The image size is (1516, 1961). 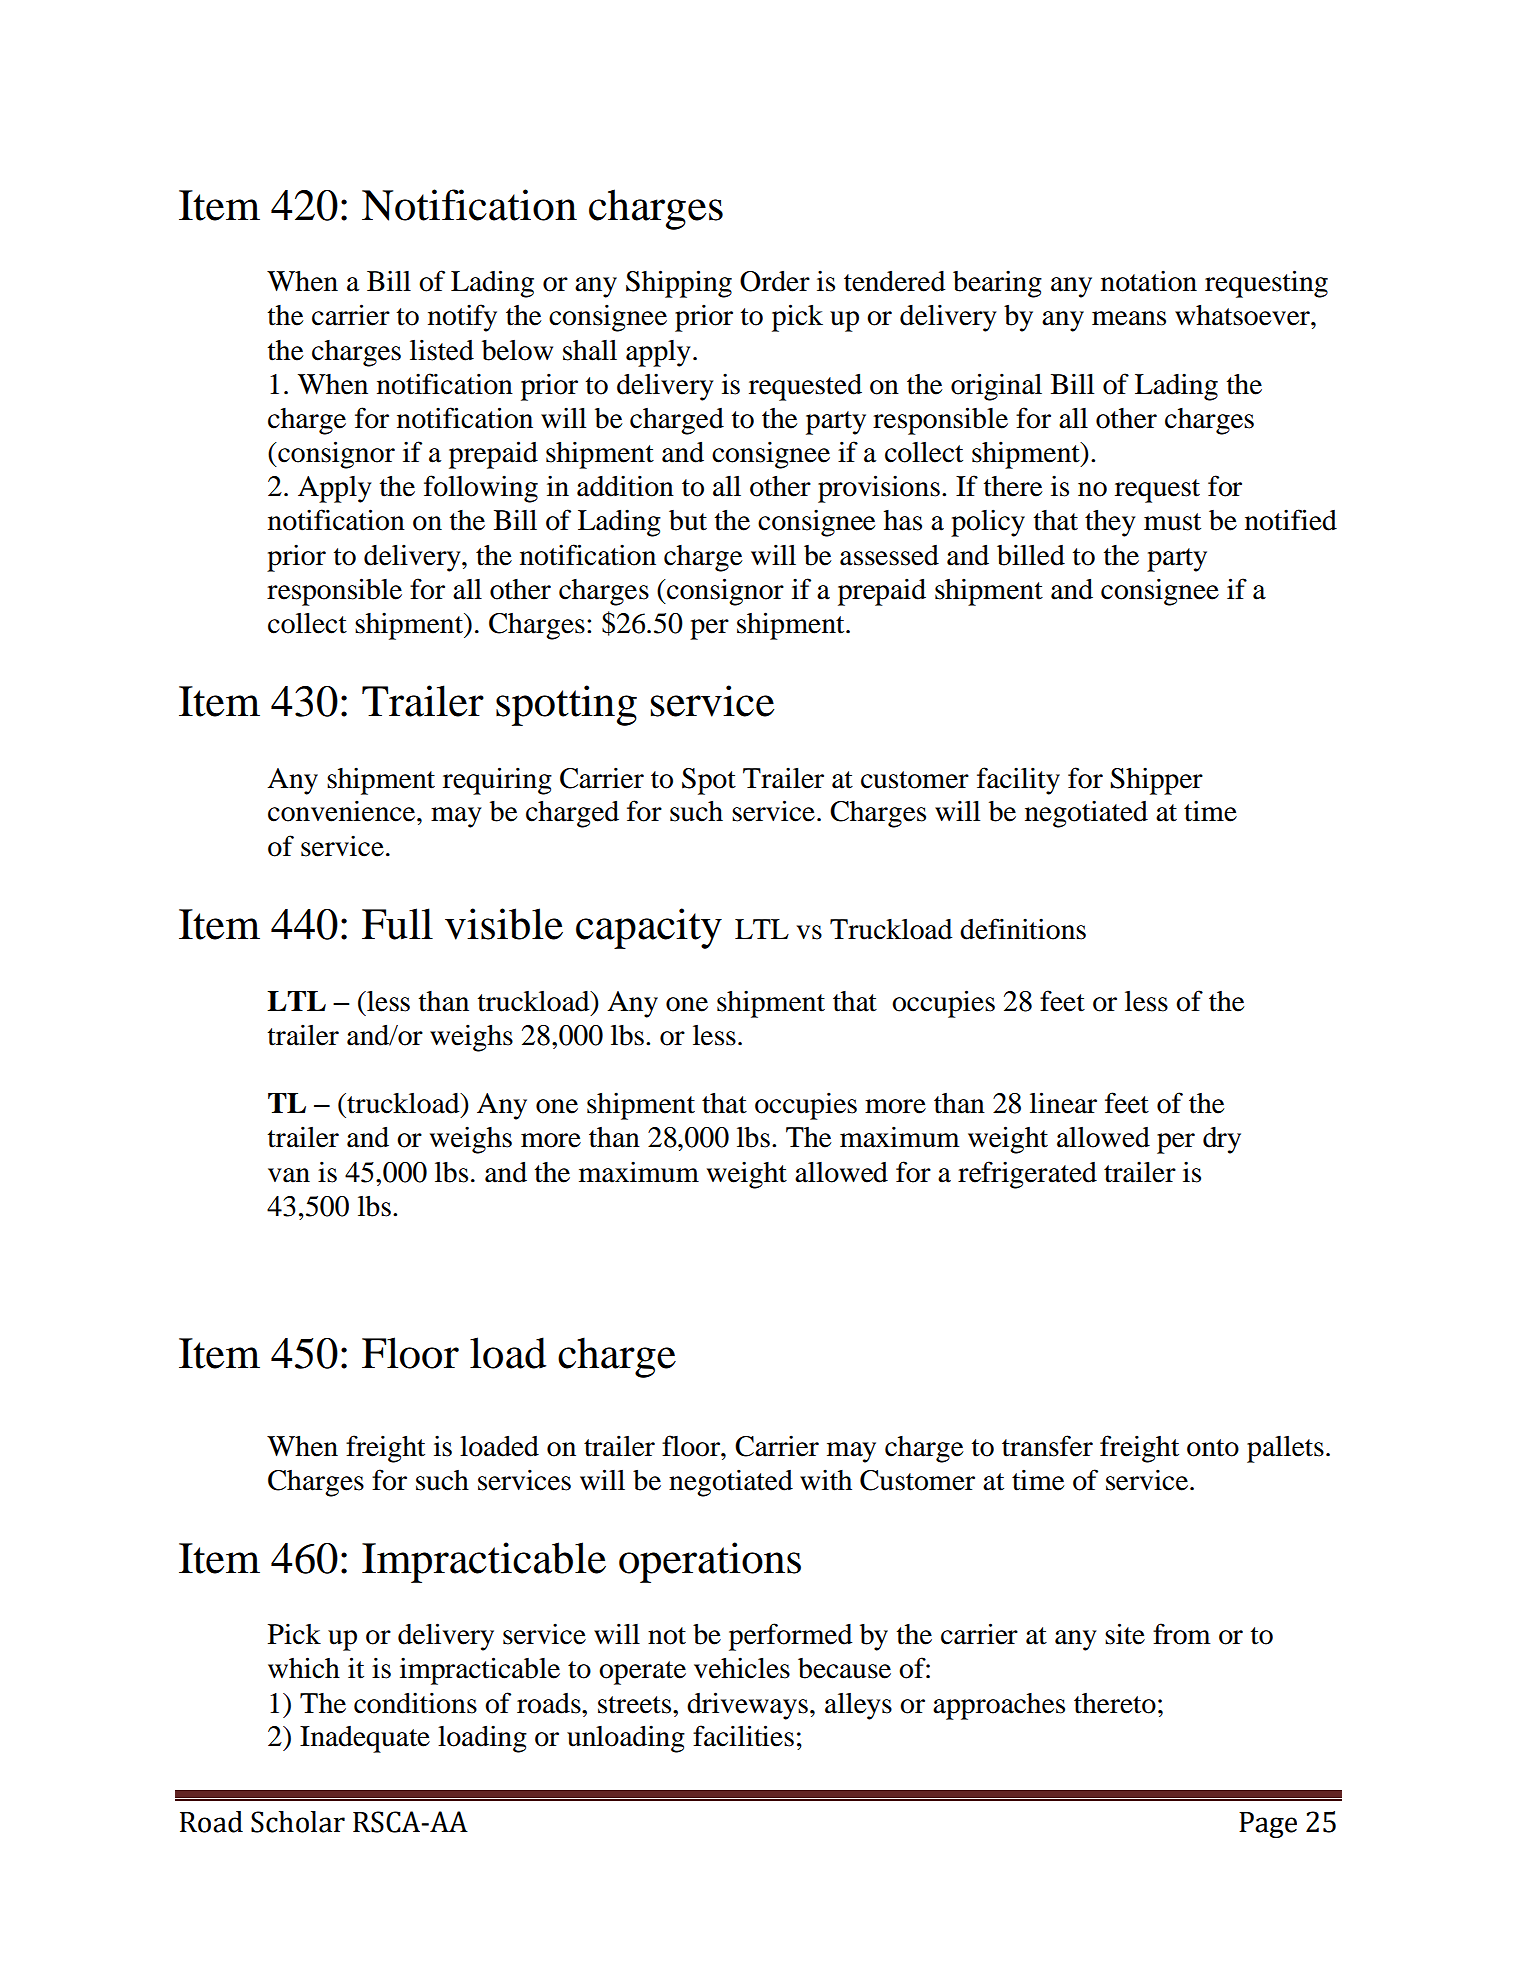 What do you see at coordinates (442, 350) in the page?
I see `listed` at bounding box center [442, 350].
